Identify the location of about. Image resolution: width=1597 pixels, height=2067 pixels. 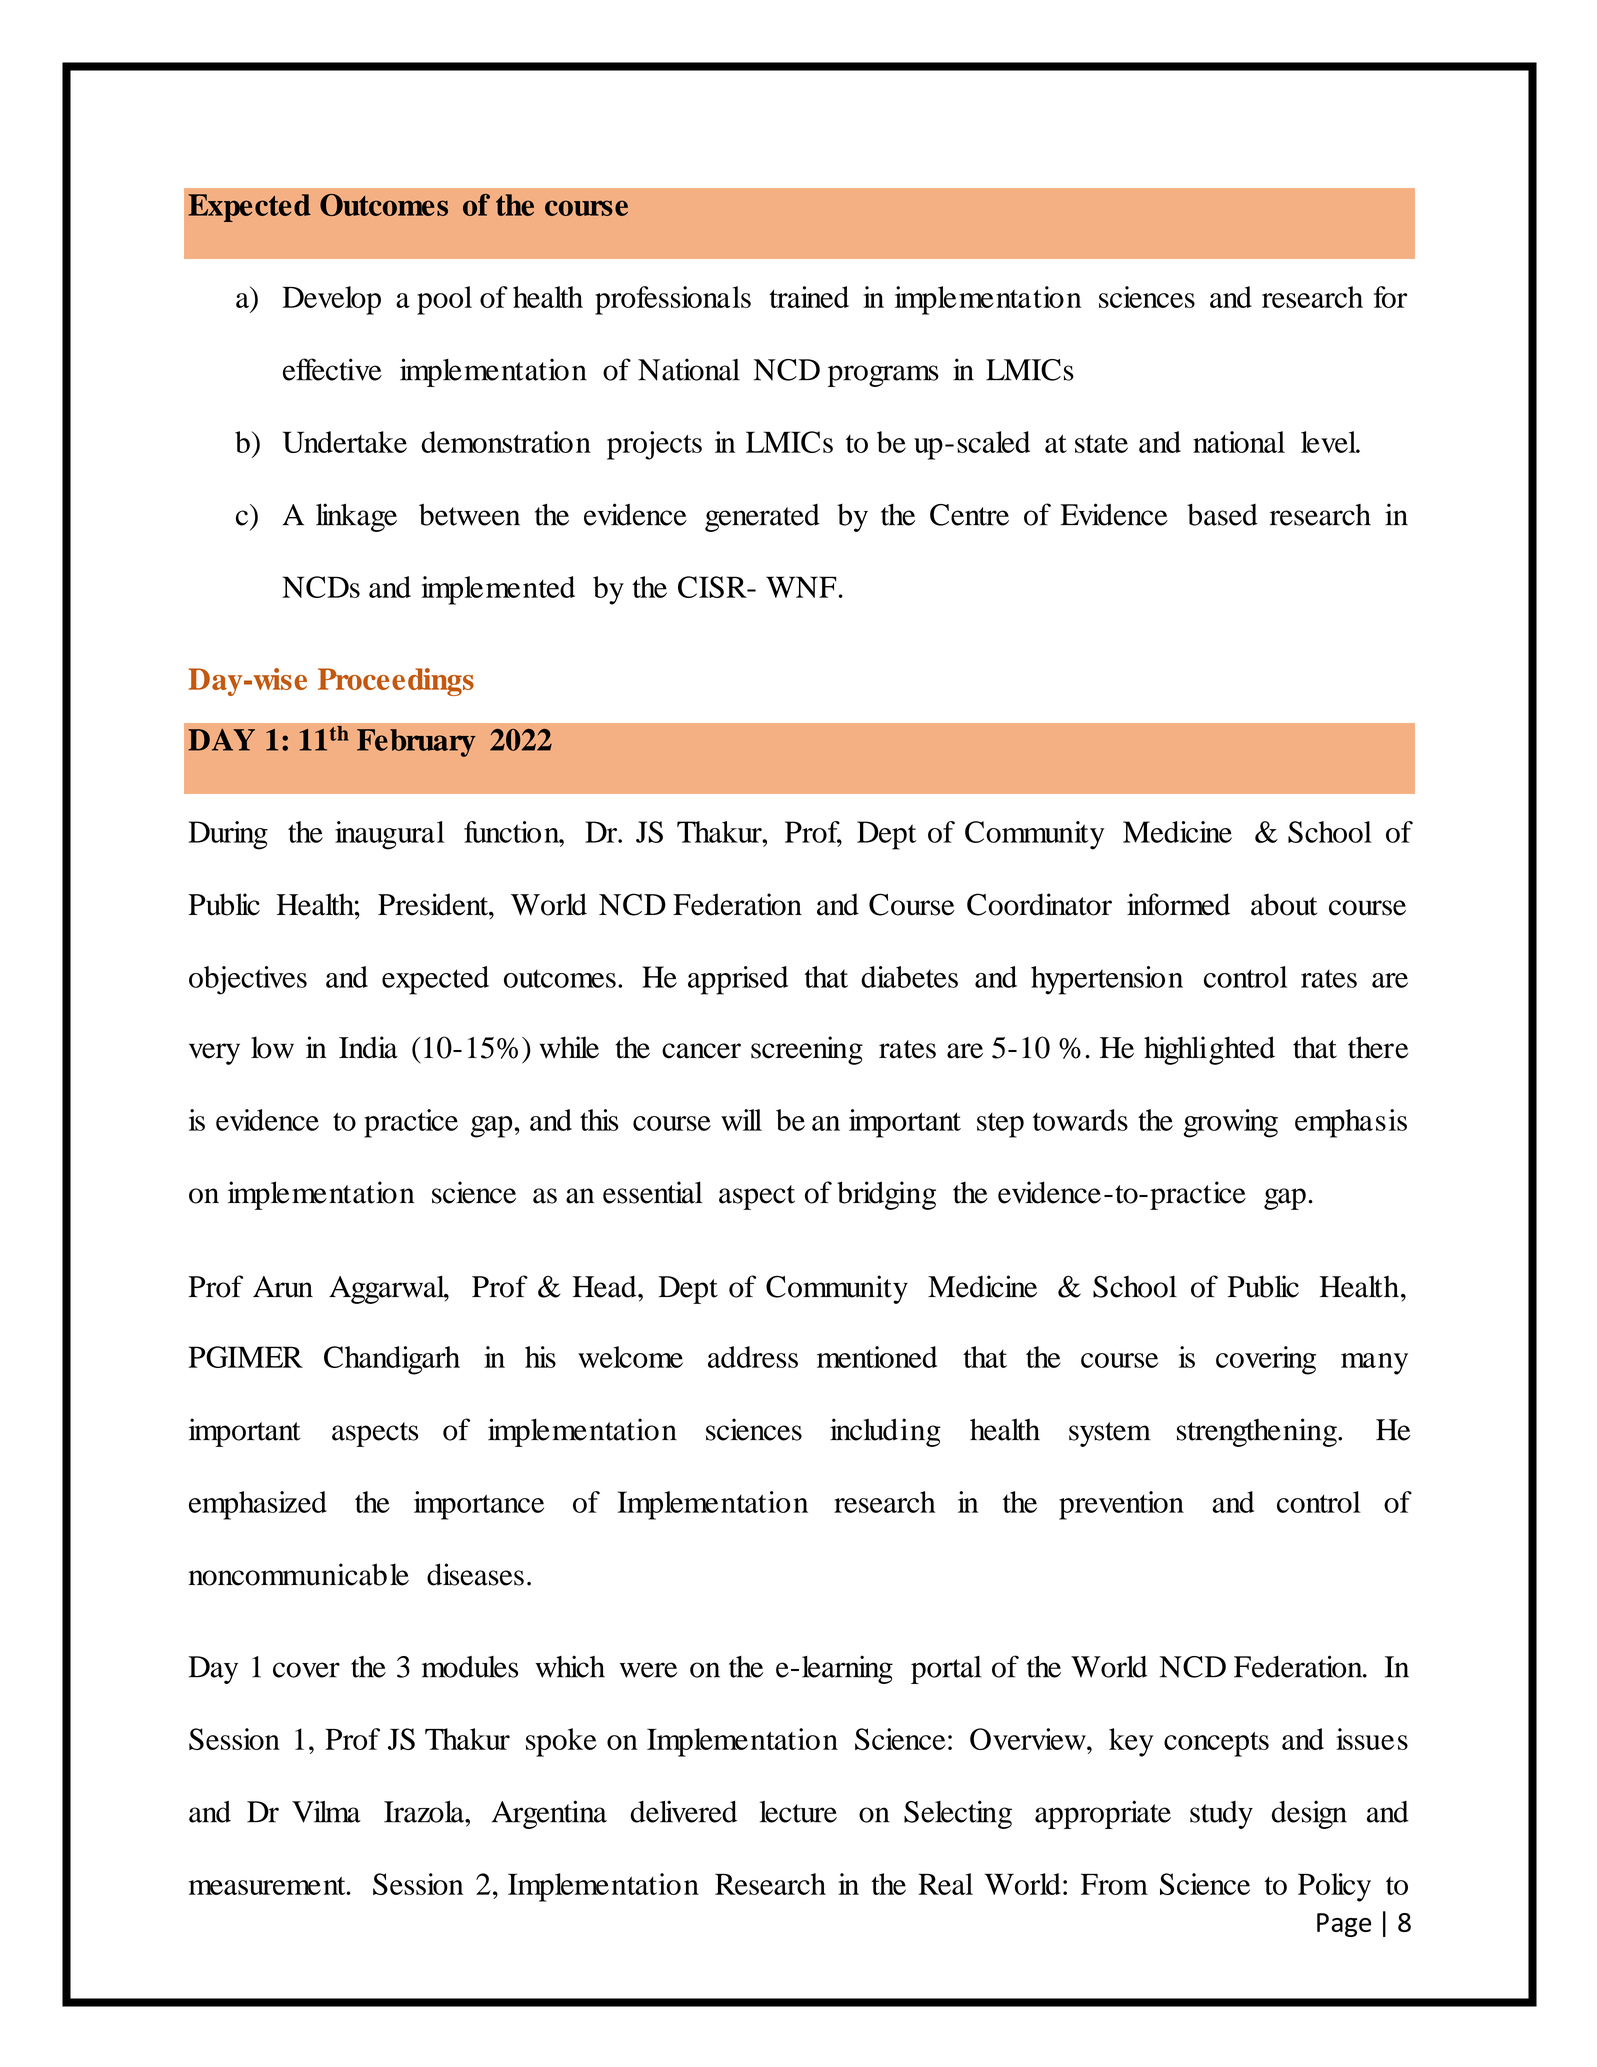
(1284, 904).
